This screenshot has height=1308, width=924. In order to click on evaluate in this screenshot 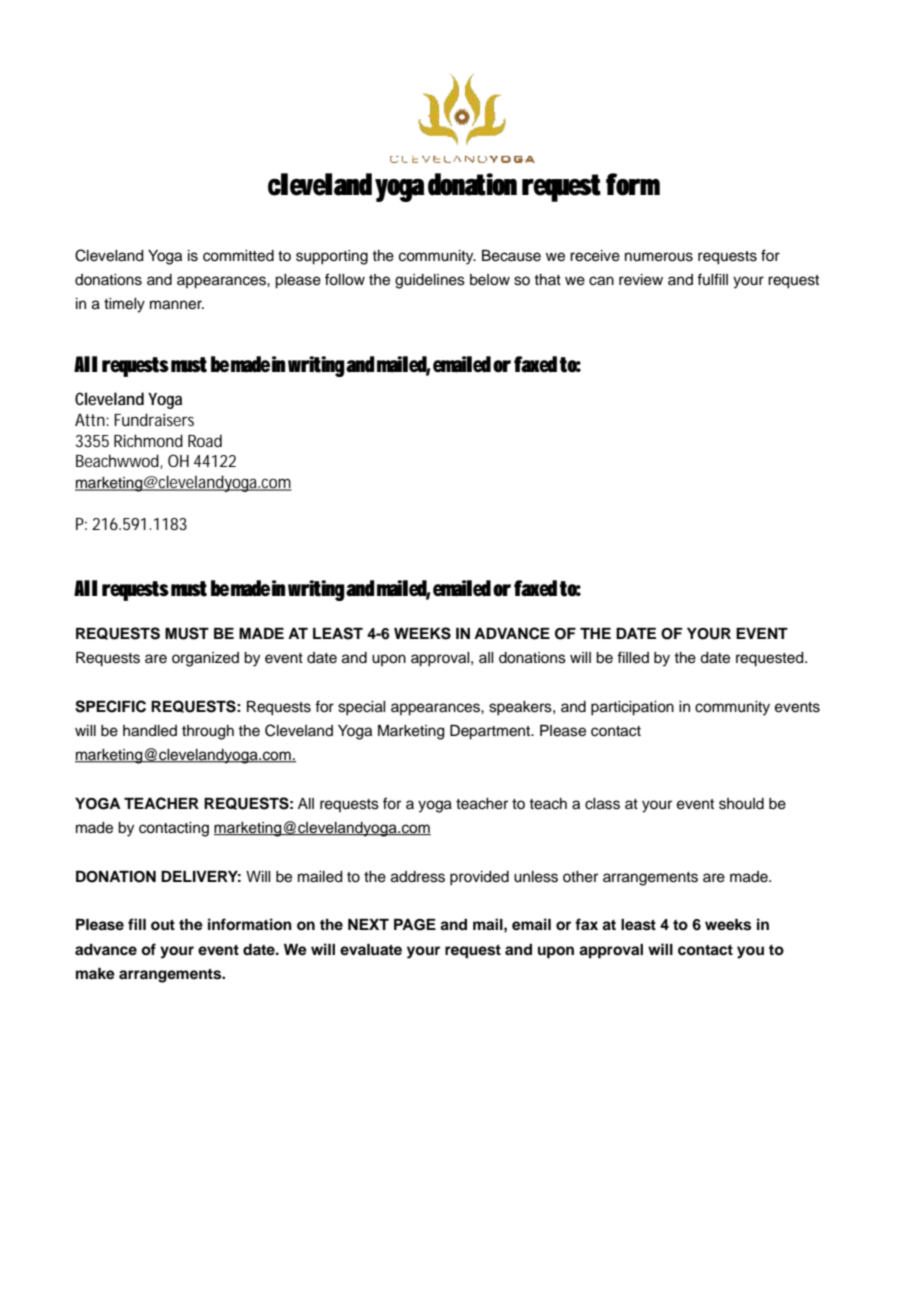, I will do `click(371, 949)`.
